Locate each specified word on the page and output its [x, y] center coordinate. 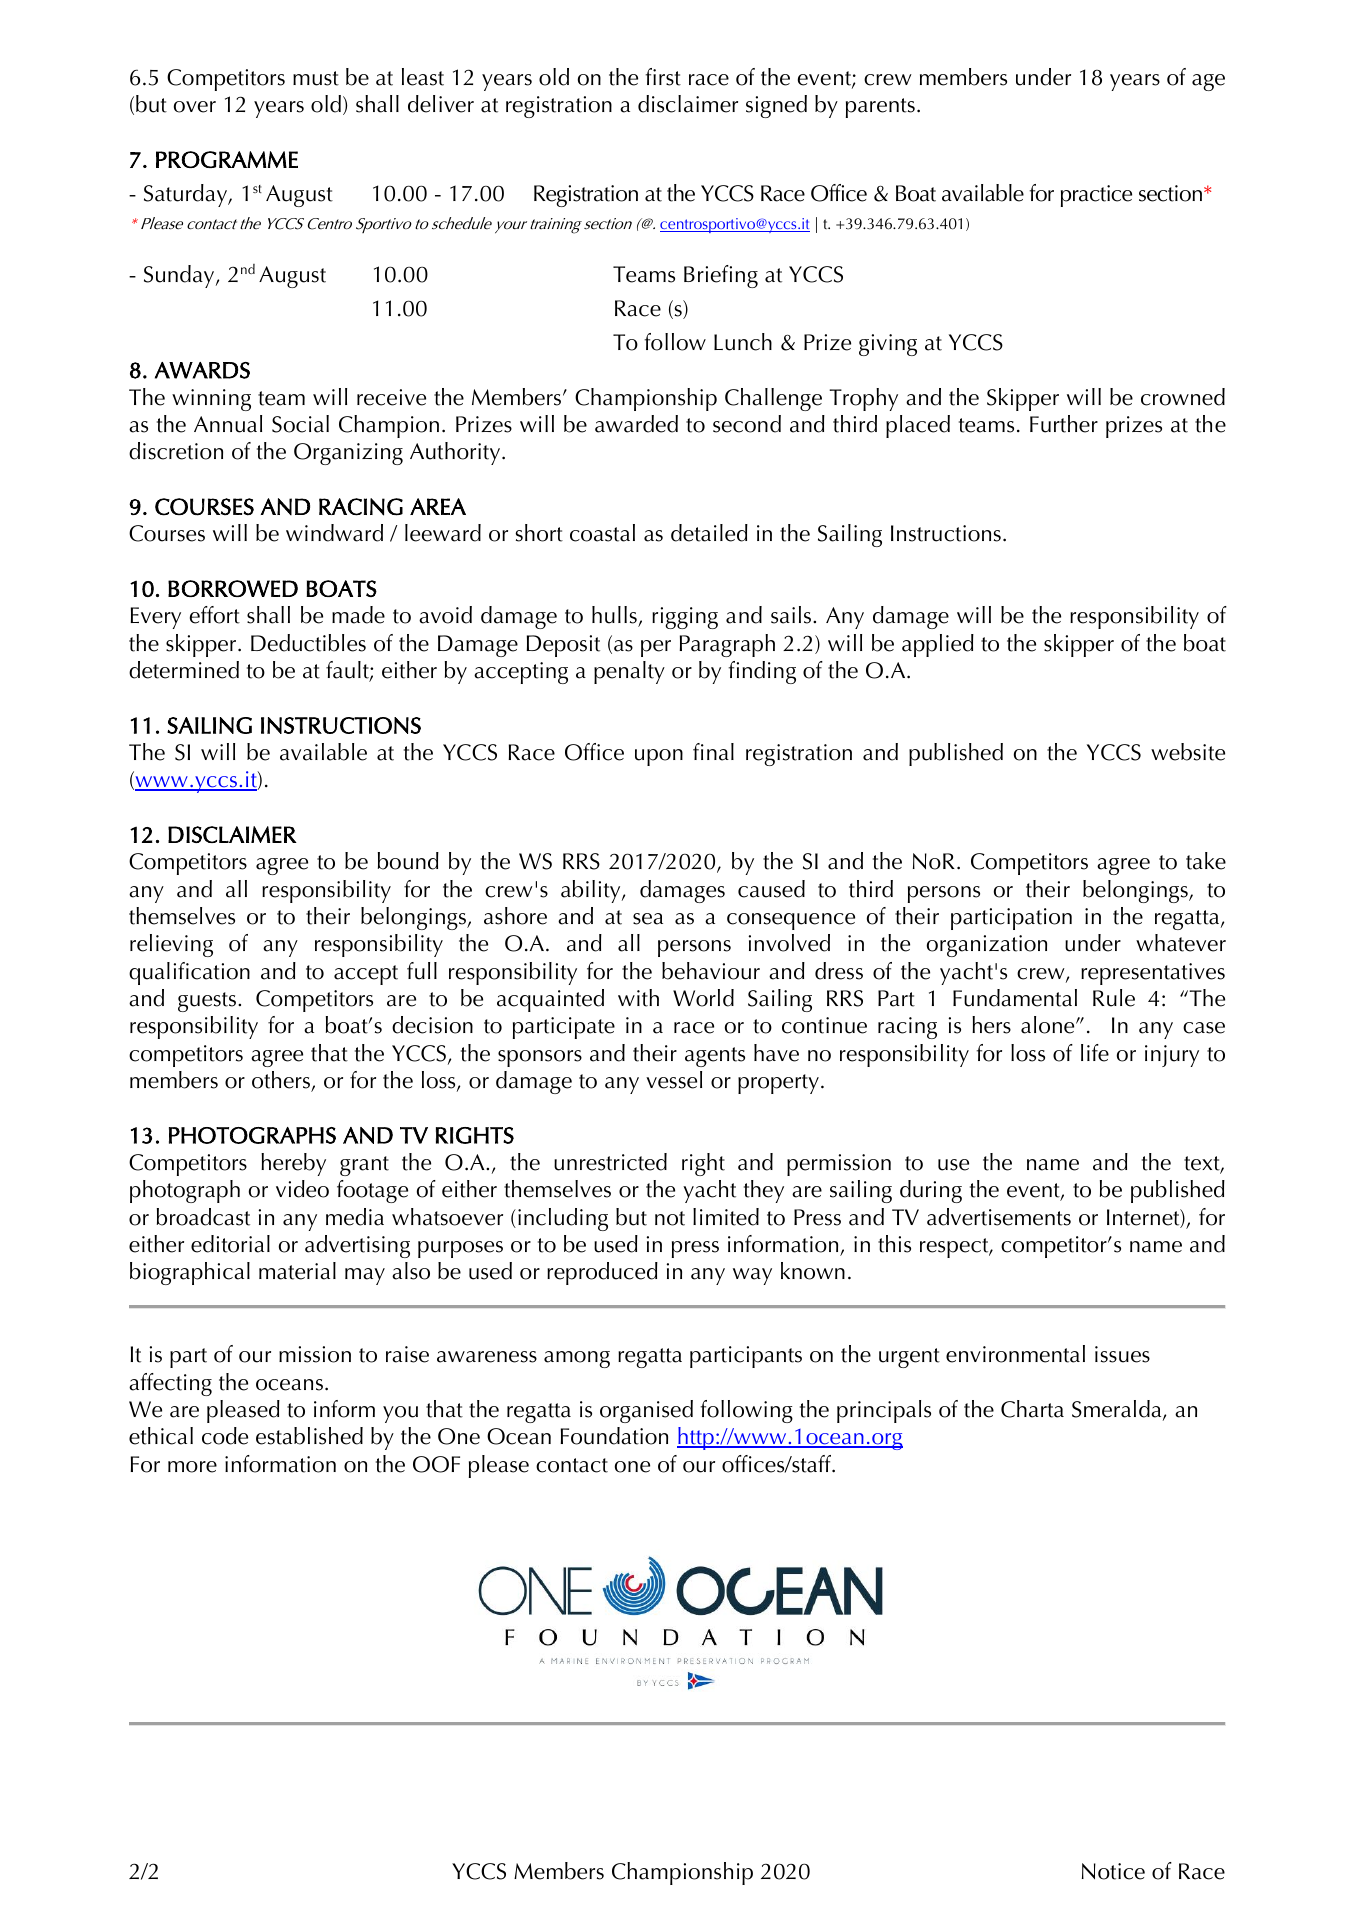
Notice [1113, 1871]
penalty [629, 672]
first [663, 77]
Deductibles [308, 643]
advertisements [999, 1217]
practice [1096, 196]
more [192, 1467]
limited [726, 1217]
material [297, 1271]
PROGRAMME [227, 159]
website [1188, 752]
